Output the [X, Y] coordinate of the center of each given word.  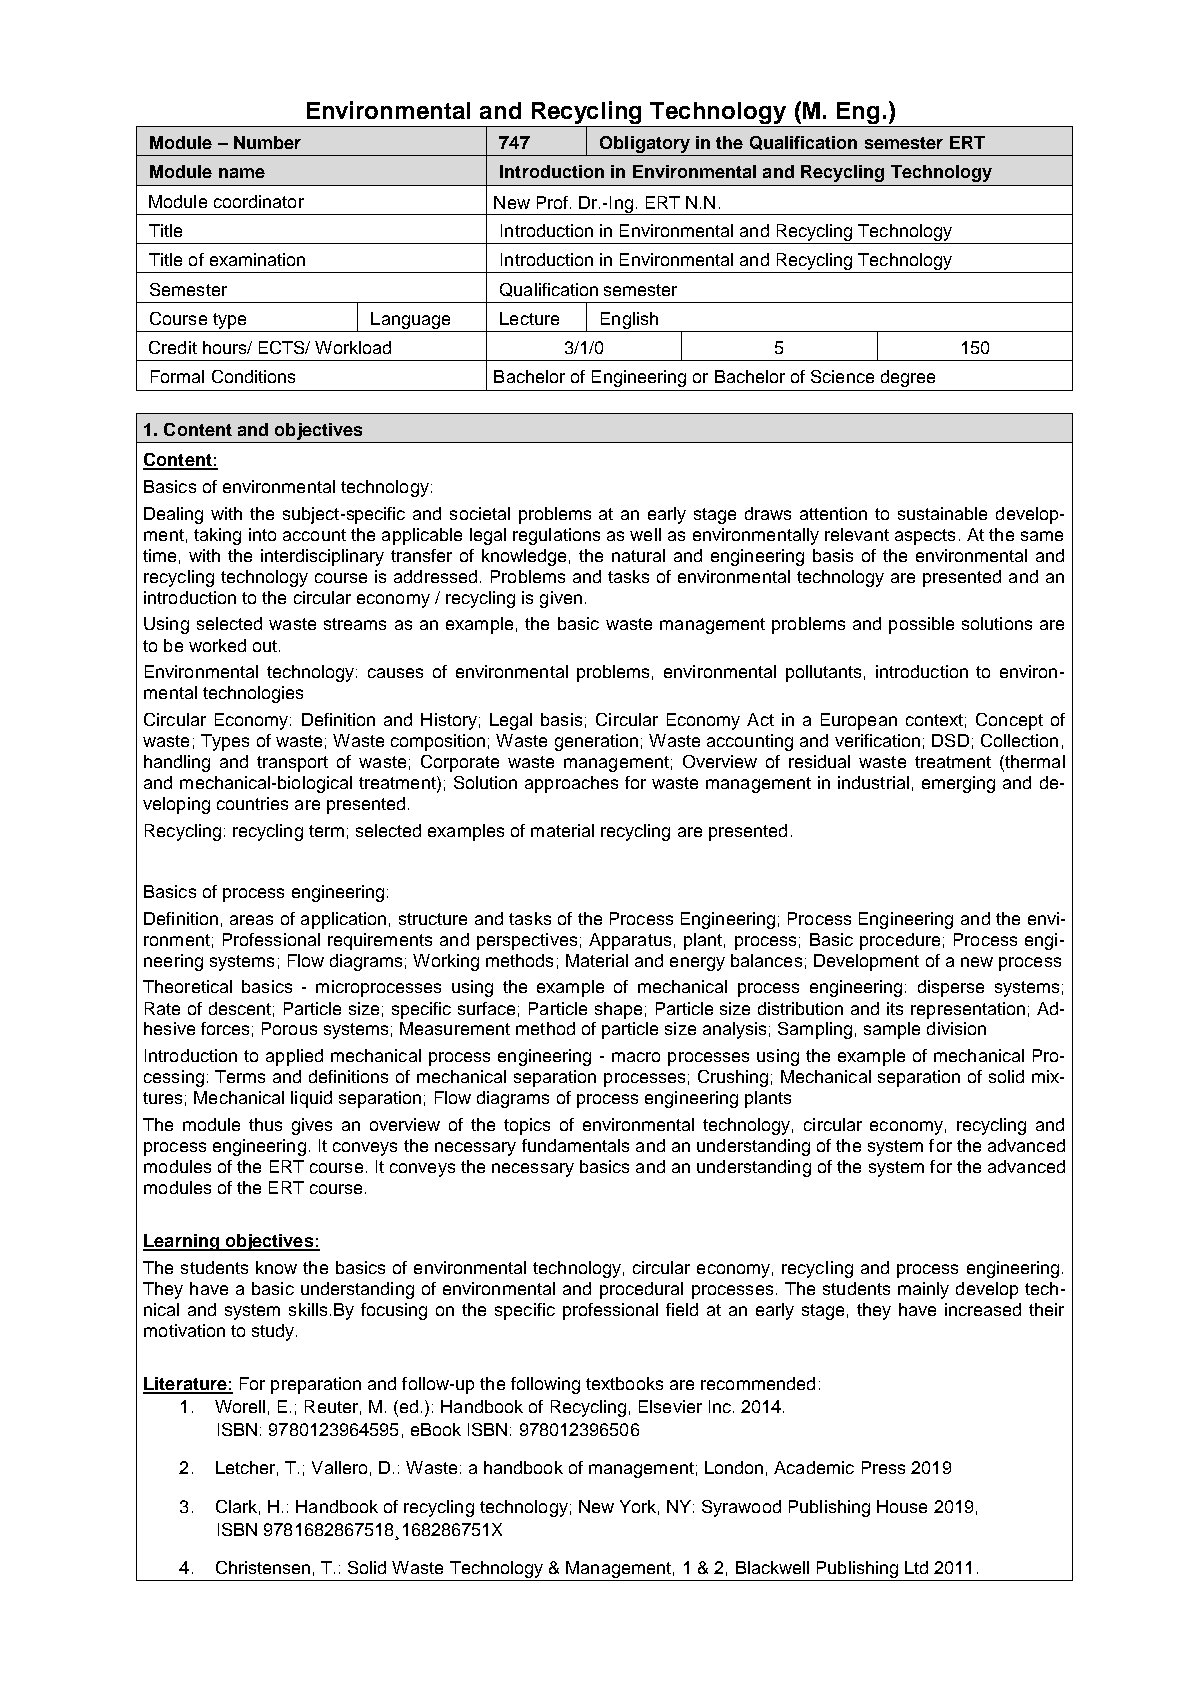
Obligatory [645, 146]
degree [908, 378]
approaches [571, 784]
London [734, 1467]
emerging [958, 784]
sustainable [942, 513]
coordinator [259, 201]
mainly [923, 1290]
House [902, 1506]
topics [527, 1126]
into [262, 534]
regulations [556, 536]
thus [265, 1124]
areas [251, 920]
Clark [236, 1506]
